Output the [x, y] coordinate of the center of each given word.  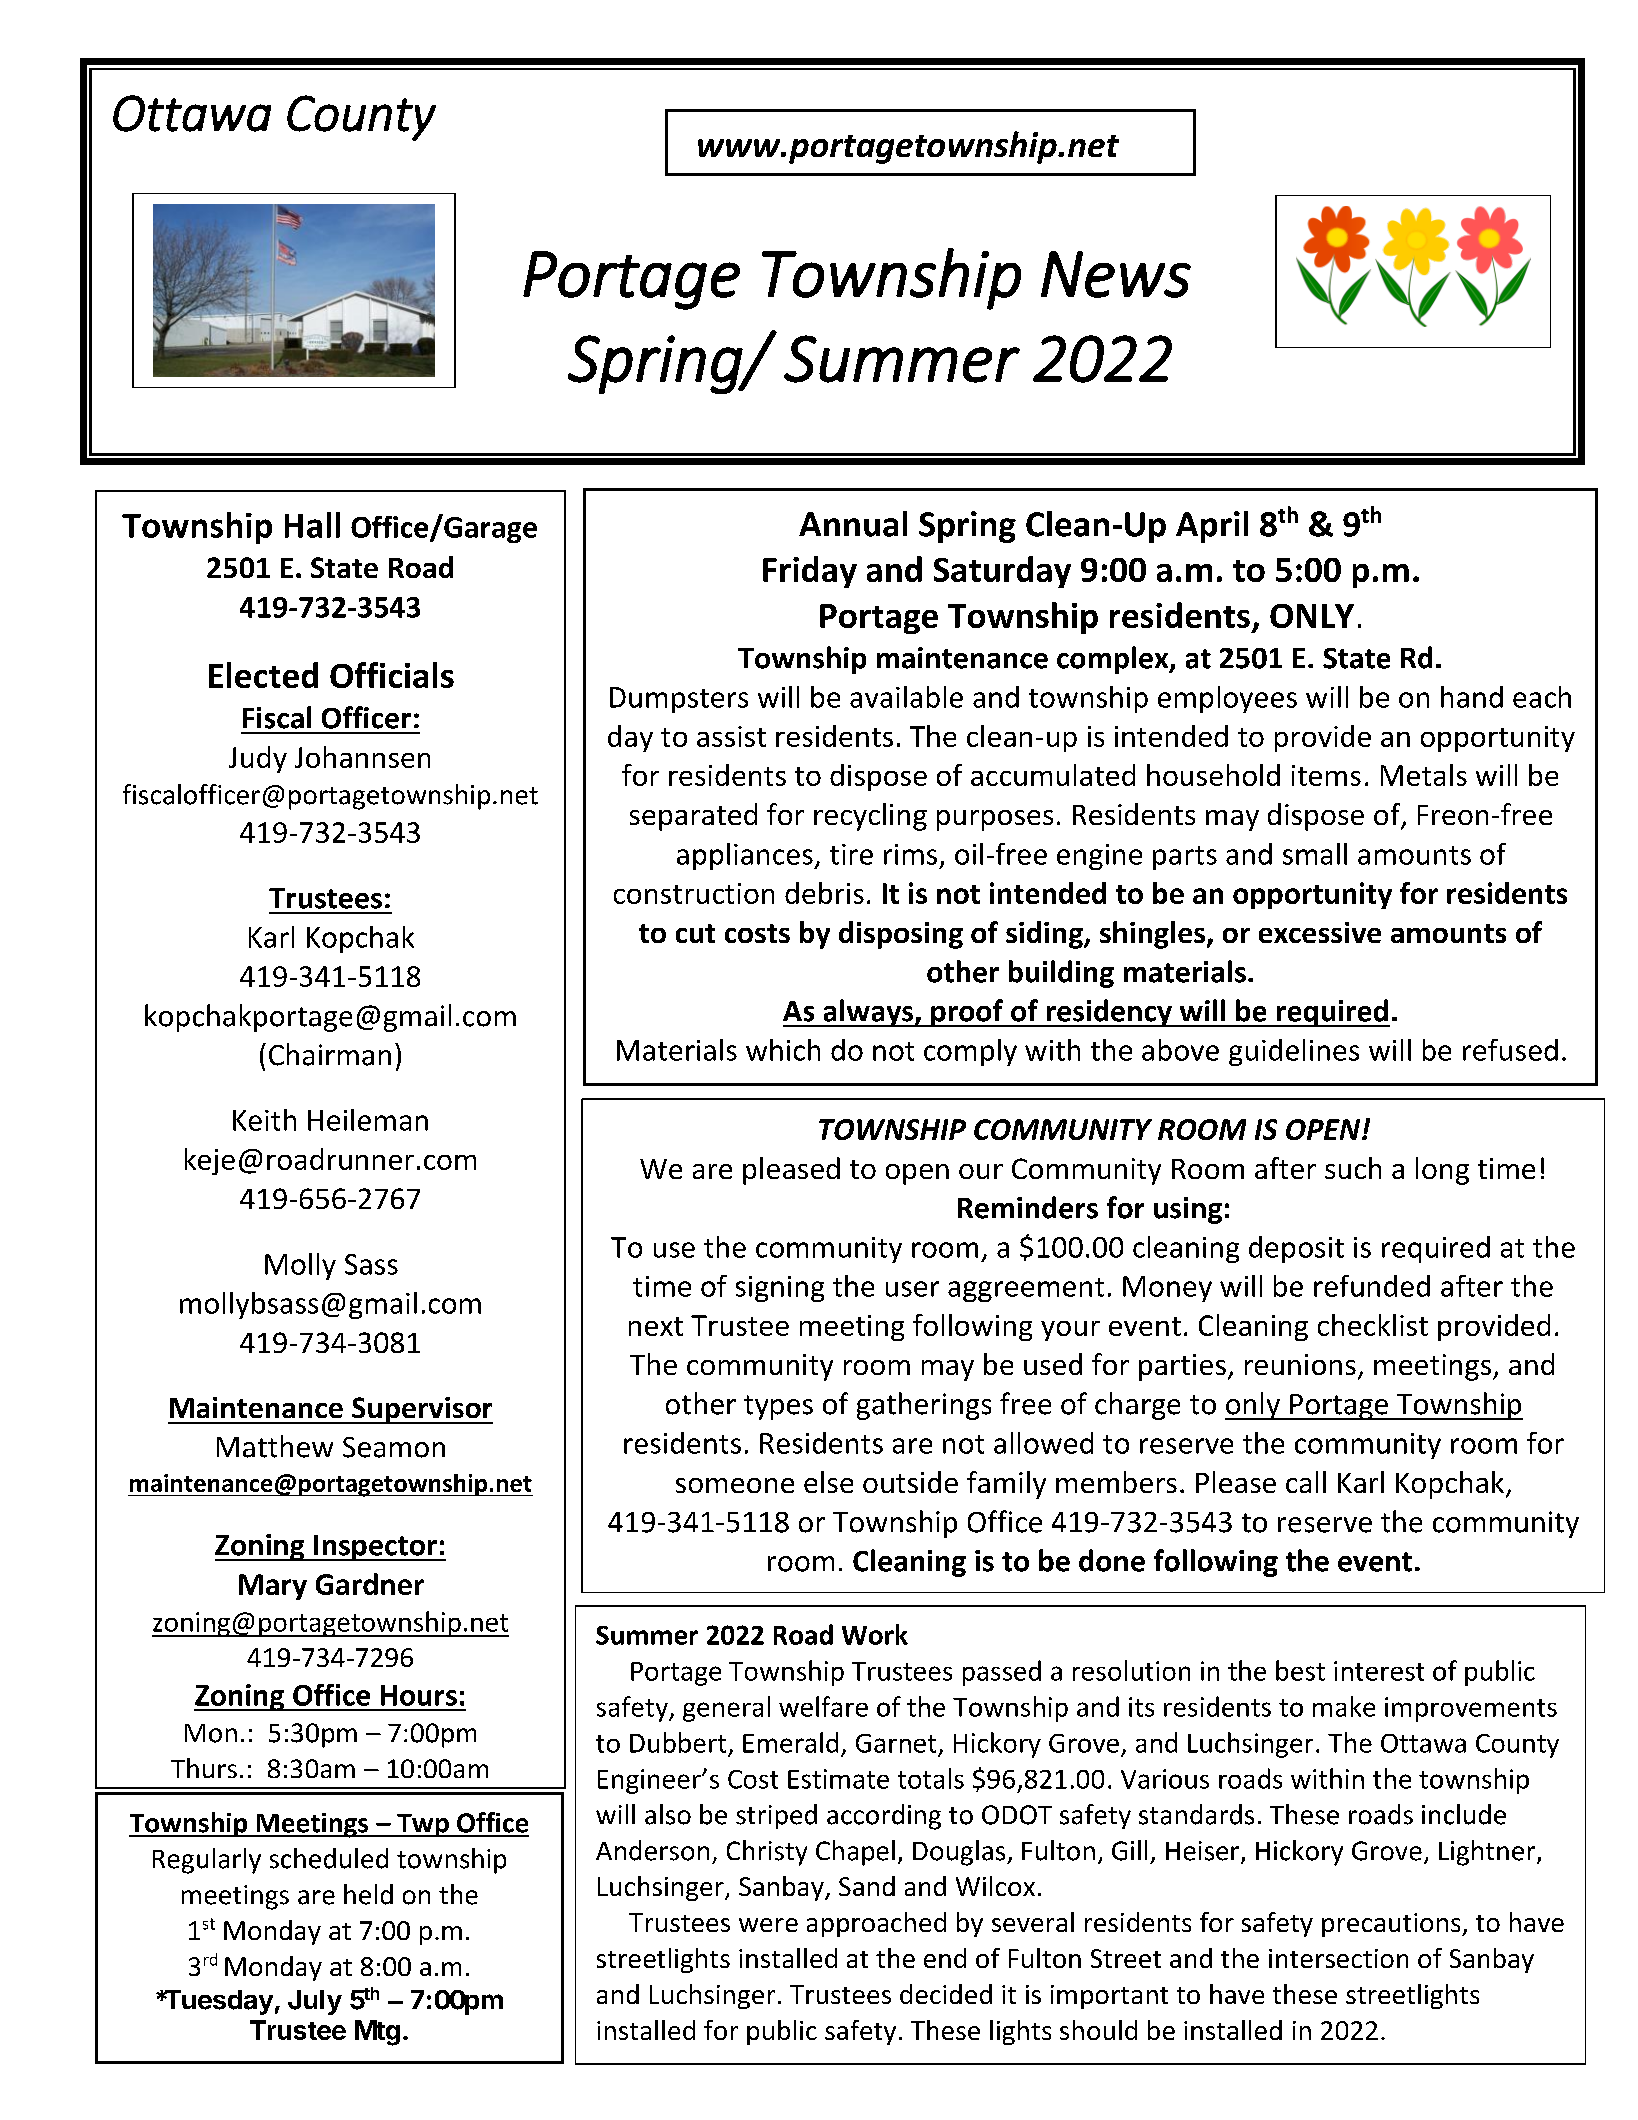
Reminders [1028, 1207]
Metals [1424, 775]
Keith [264, 1120]
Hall [312, 525]
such [1353, 1168]
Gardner [370, 1584]
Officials [392, 675]
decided [946, 1994]
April [1212, 527]
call [1306, 1482]
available [906, 697]
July [315, 2002]
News [1116, 274]
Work [875, 1634]
